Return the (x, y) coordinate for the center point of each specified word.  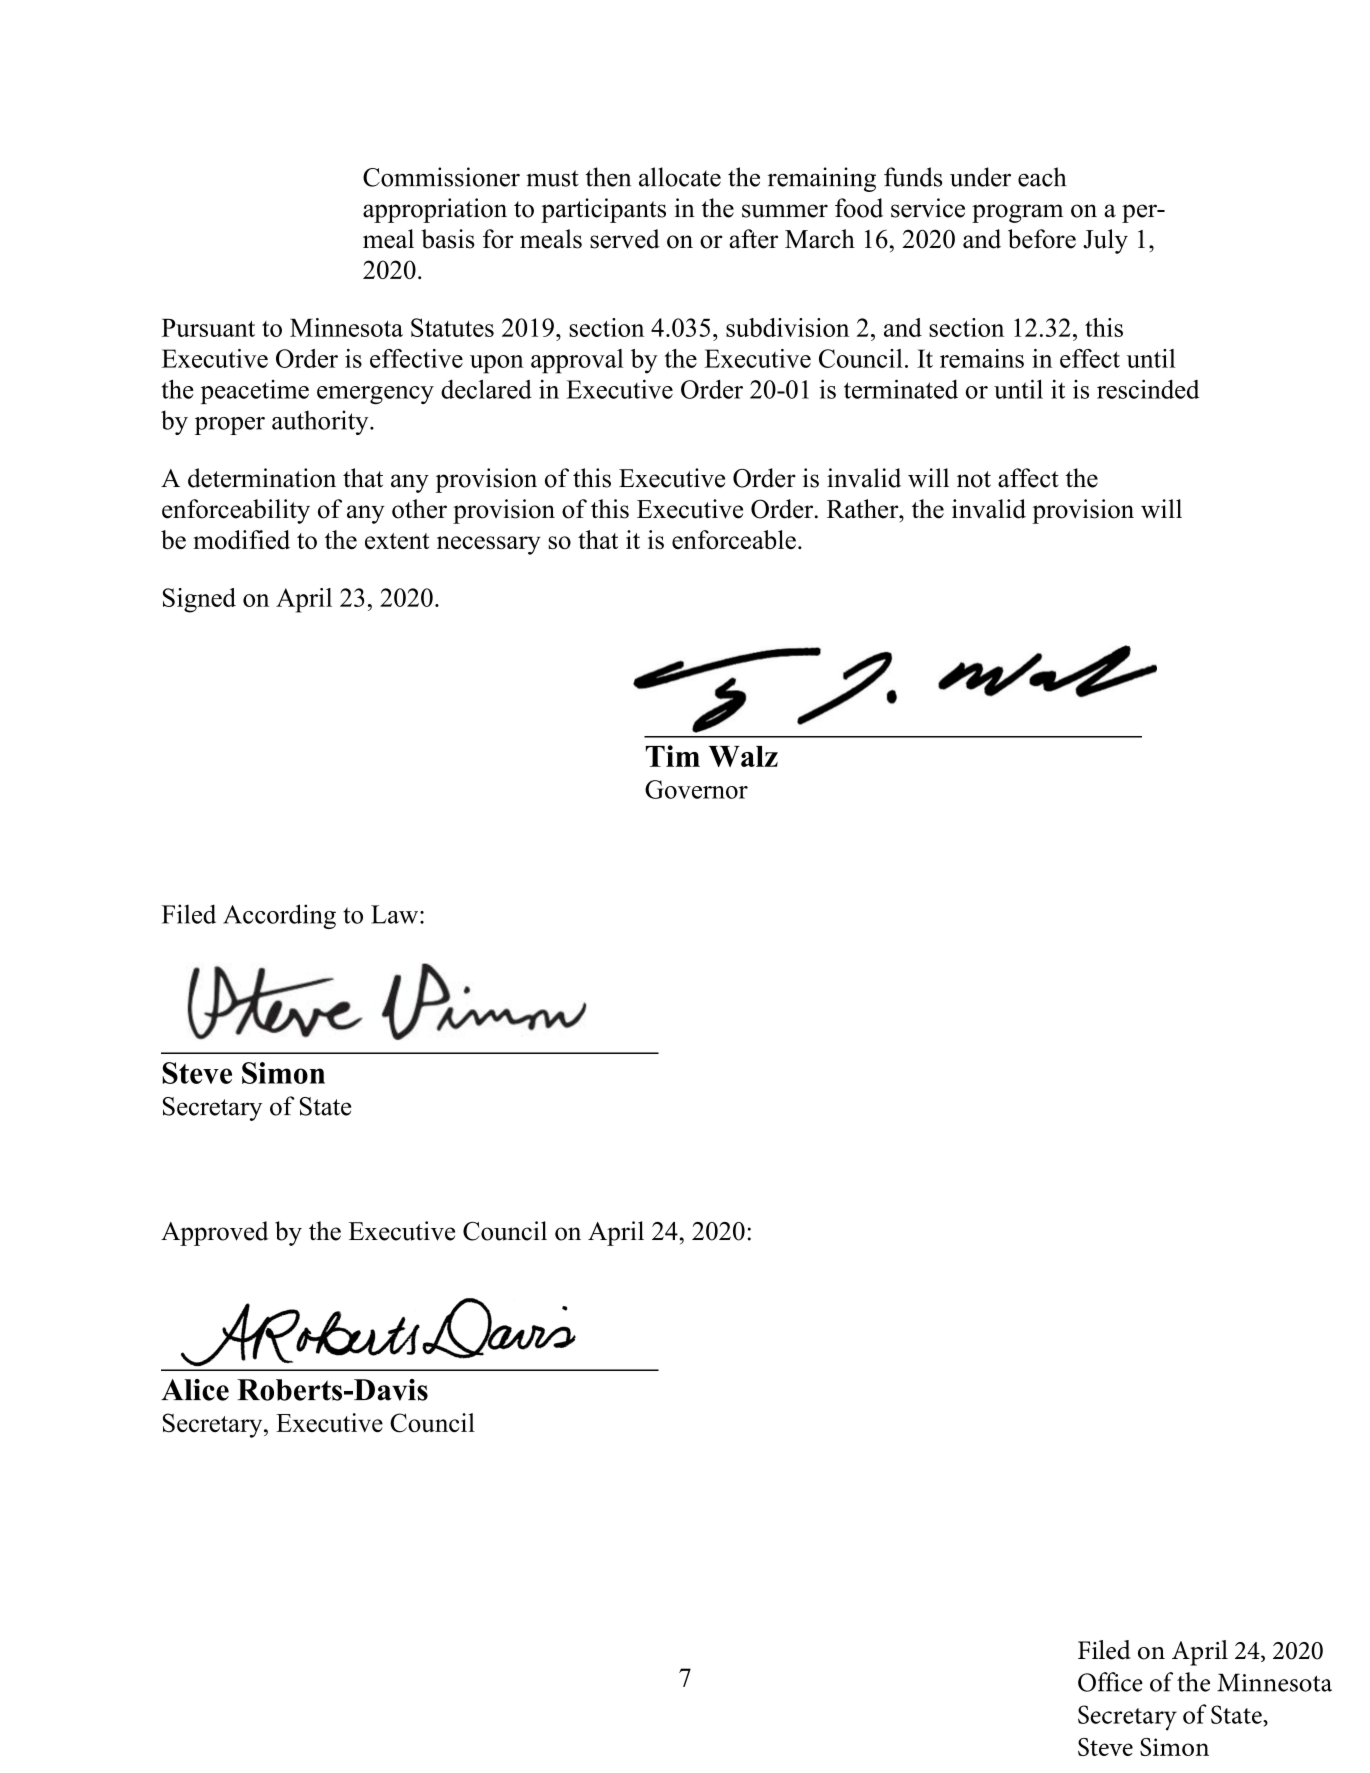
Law (396, 914)
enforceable (734, 539)
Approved (214, 1233)
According (279, 916)
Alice (195, 1390)
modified (241, 539)
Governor (696, 789)
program (1017, 213)
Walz (743, 756)
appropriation (435, 210)
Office (1110, 1682)
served (625, 239)
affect (1028, 478)
